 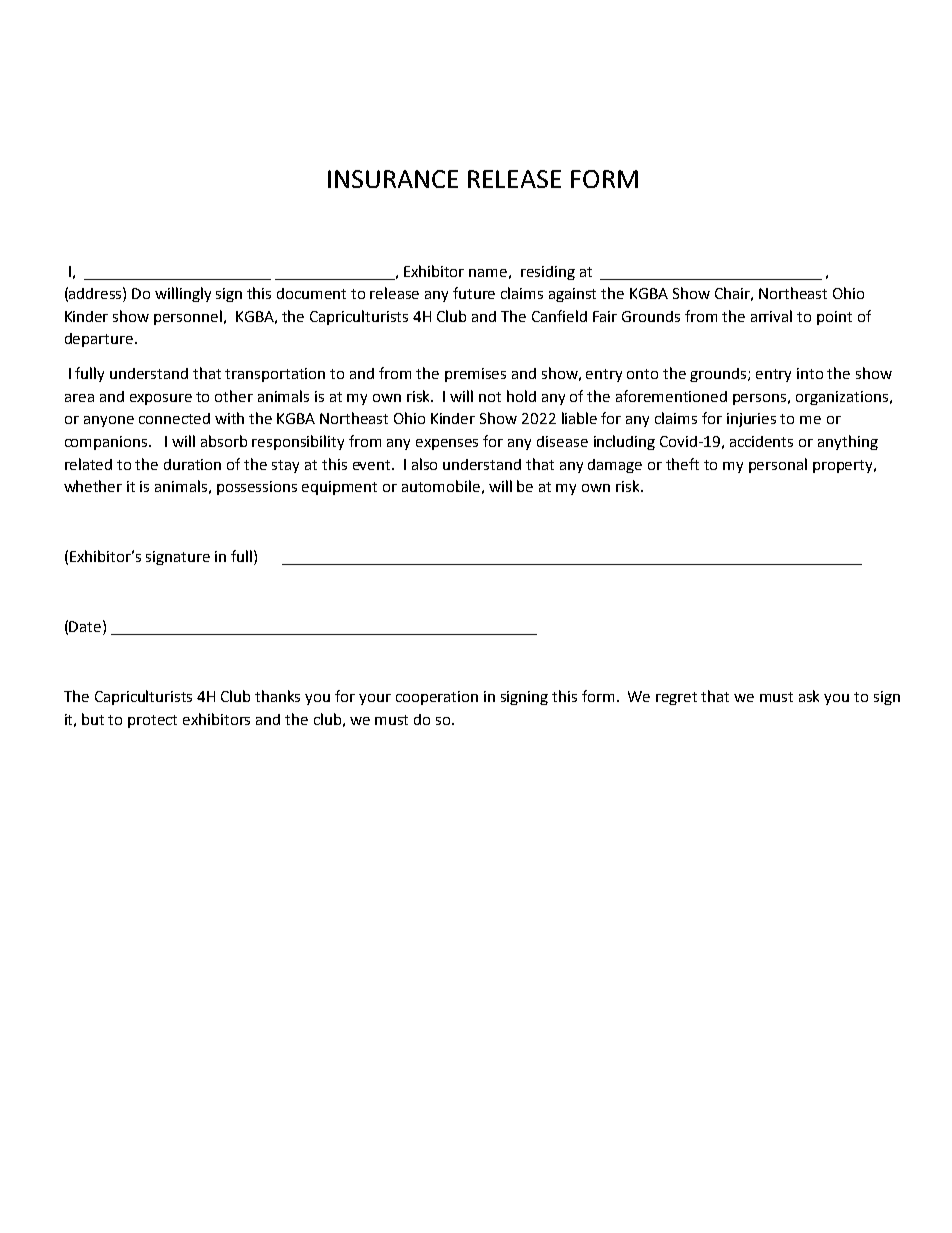 I want to click on duration, so click(x=192, y=464).
